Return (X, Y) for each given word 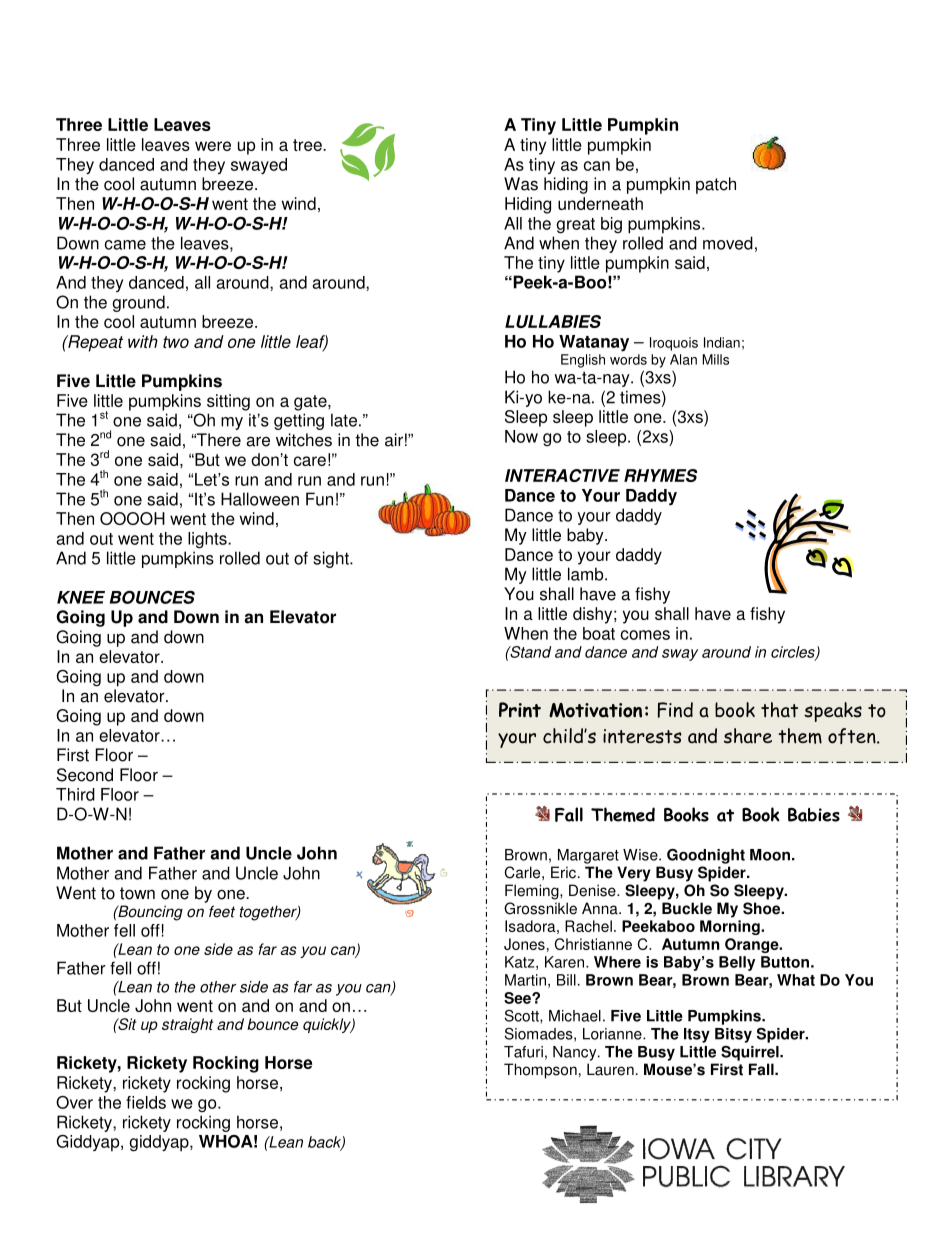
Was (521, 184)
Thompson (540, 1071)
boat (599, 633)
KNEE (81, 597)
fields (146, 1102)
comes (645, 635)
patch (716, 185)
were (213, 146)
